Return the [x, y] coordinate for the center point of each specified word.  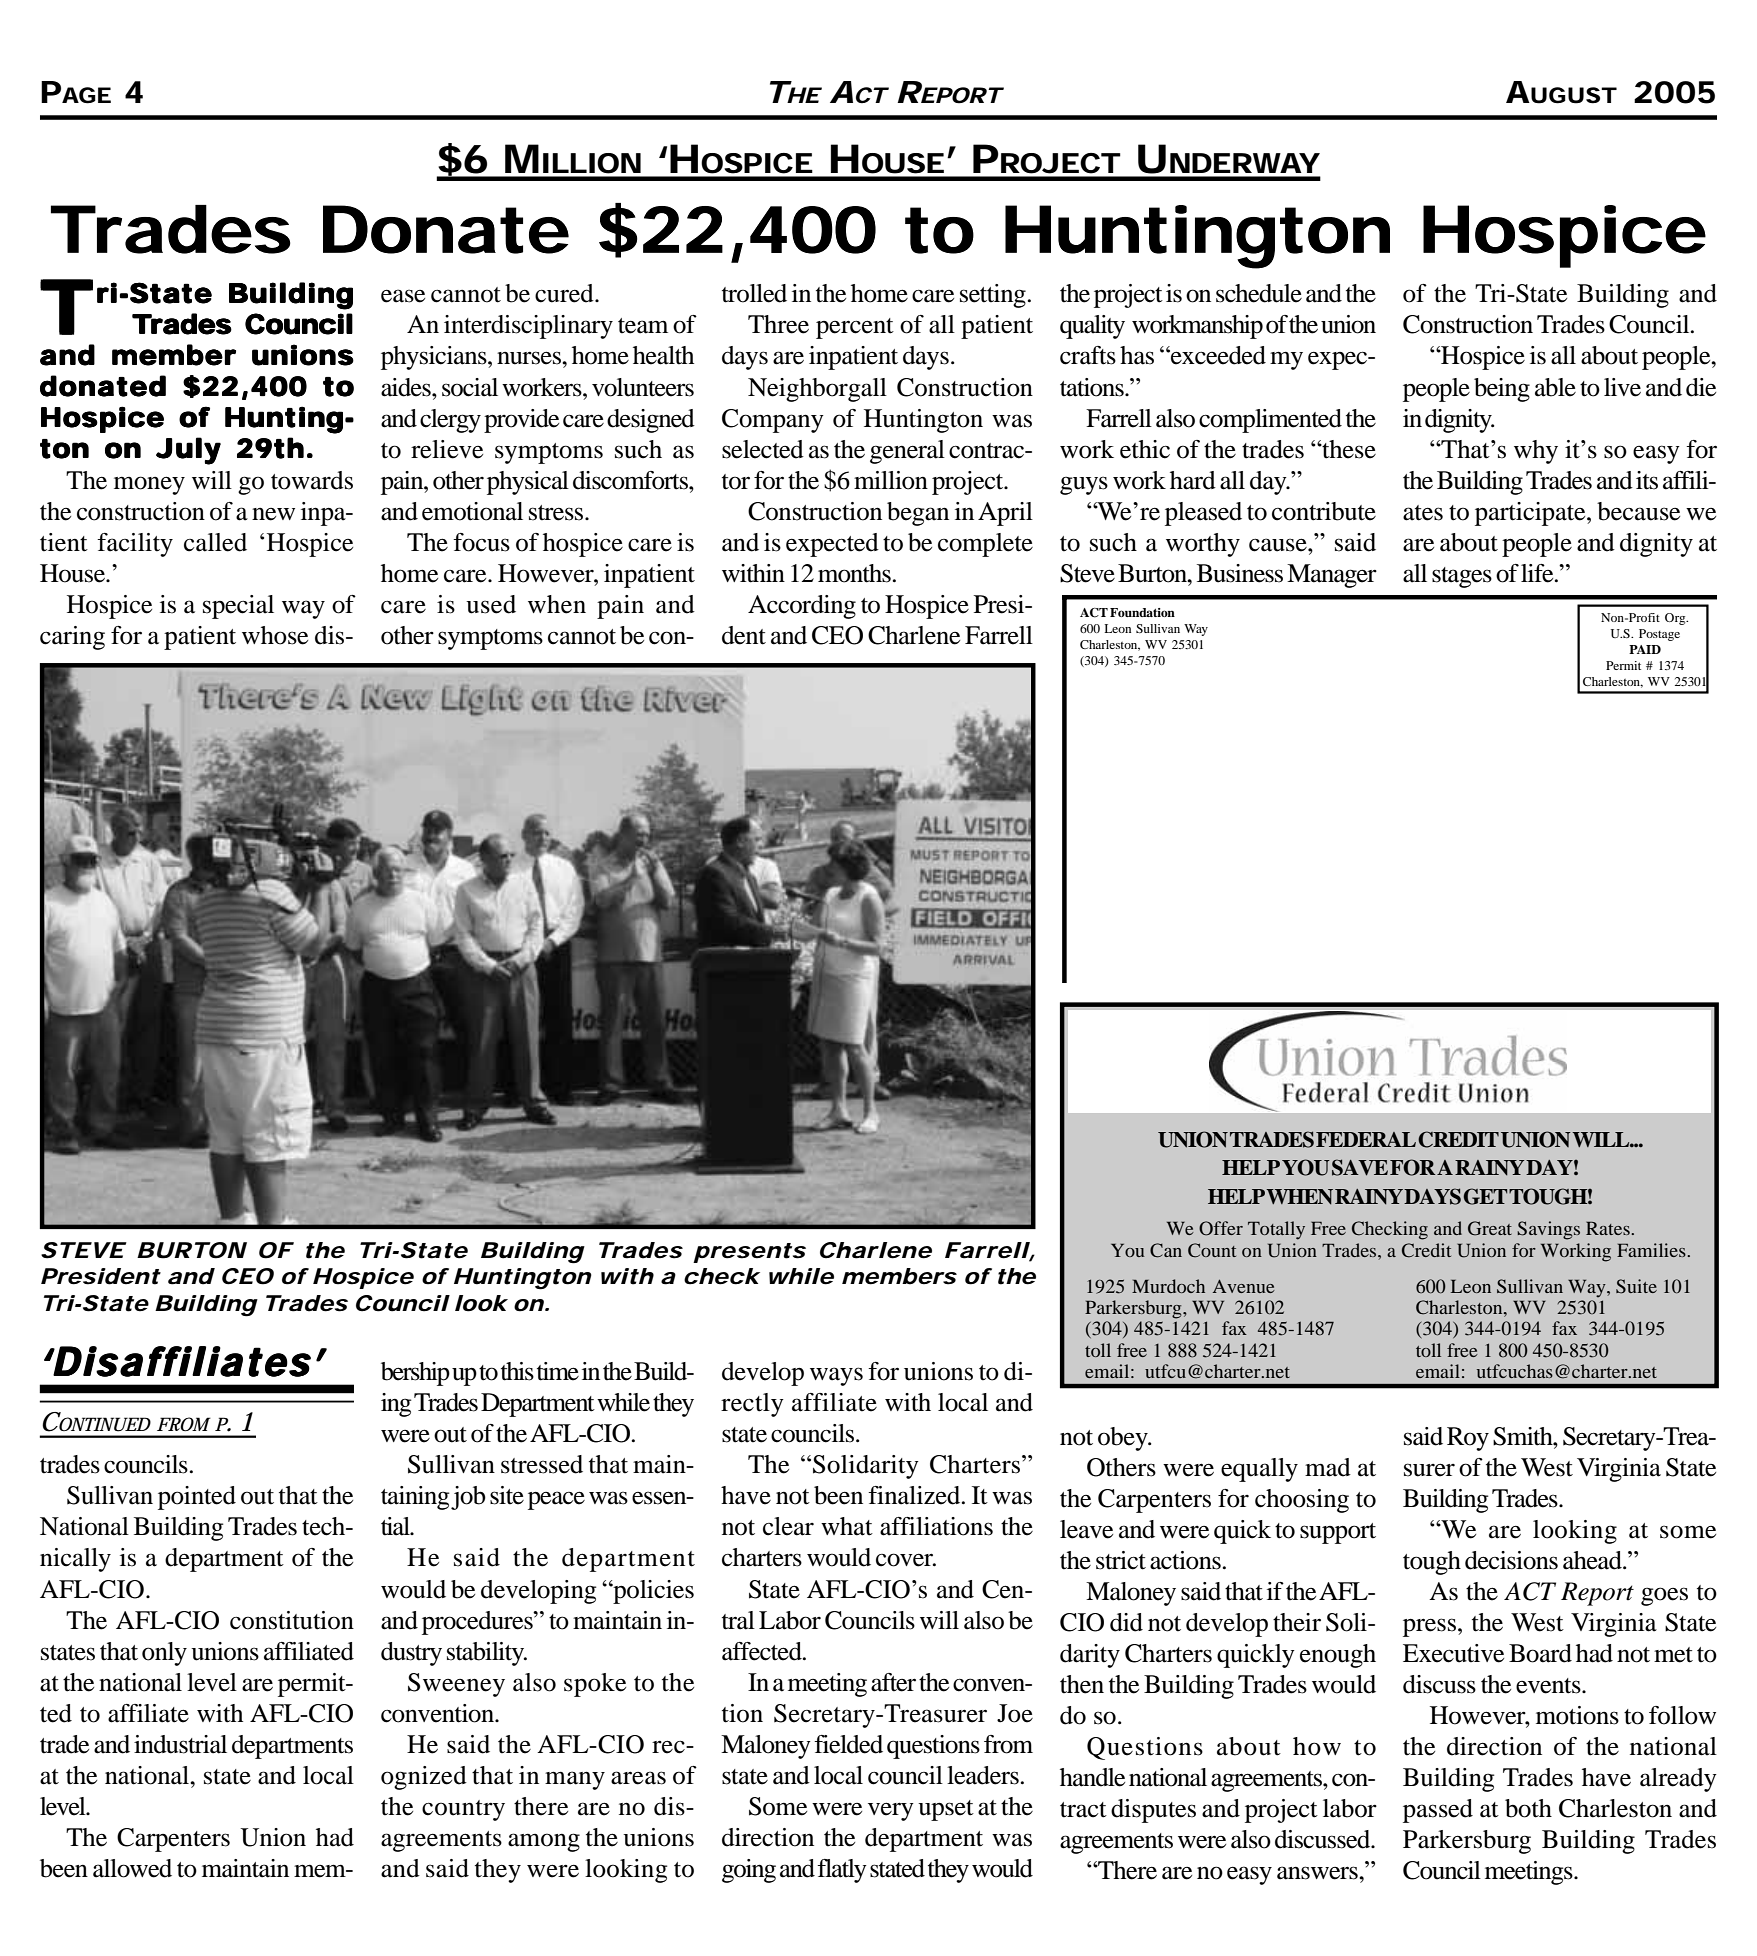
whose [275, 635]
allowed [132, 1868]
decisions [1511, 1560]
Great [1490, 1228]
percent [855, 328]
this [517, 1371]
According [802, 607]
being [1502, 390]
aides [407, 387]
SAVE [1360, 1167]
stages [1462, 577]
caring [72, 638]
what [847, 1526]
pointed [197, 1498]
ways [836, 1376]
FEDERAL [1366, 1139]
